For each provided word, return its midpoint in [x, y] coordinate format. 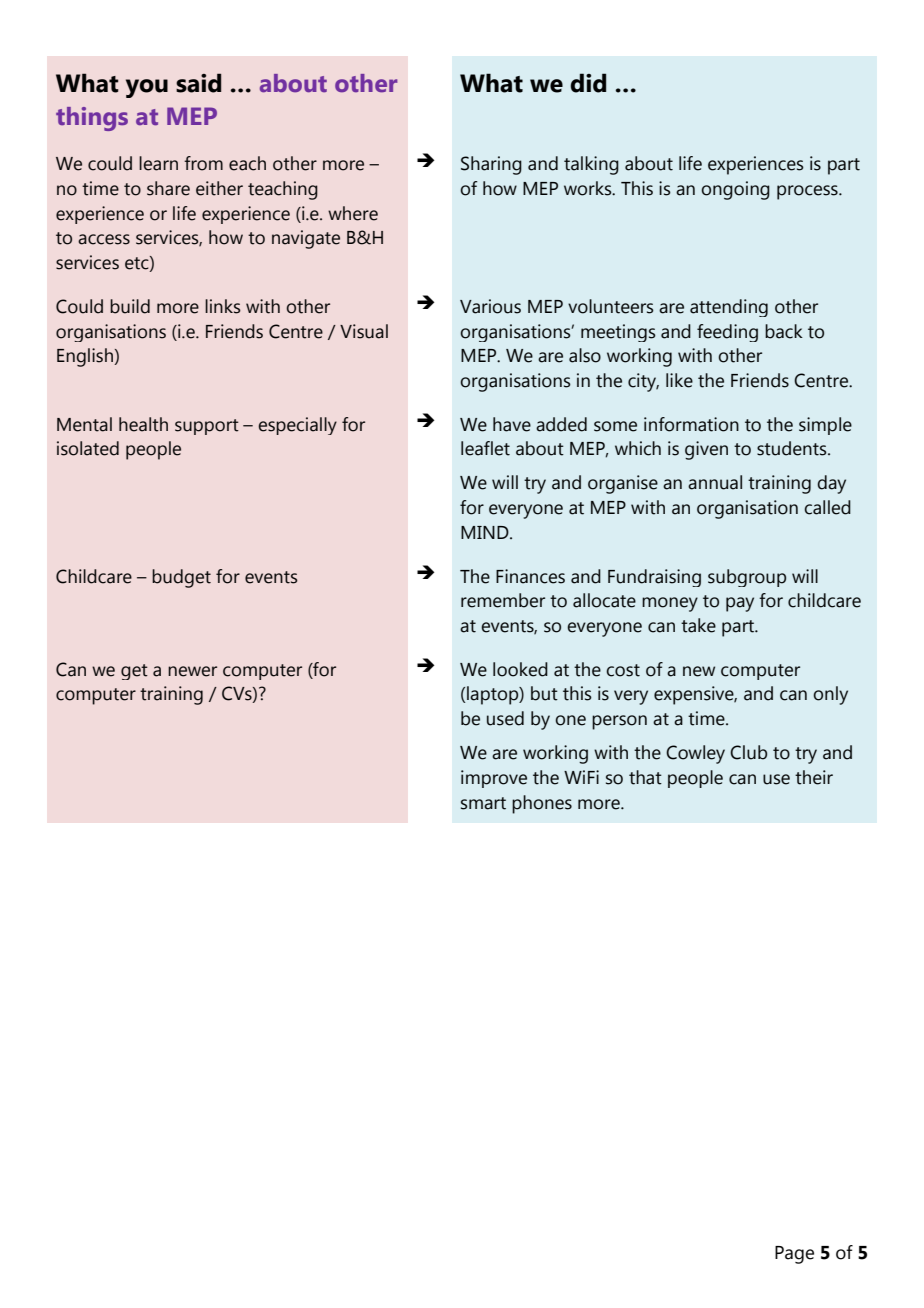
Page [794, 1255]
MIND [486, 532]
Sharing [491, 165]
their [814, 777]
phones [542, 804]
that [645, 777]
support [207, 427]
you [147, 88]
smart [483, 803]
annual [715, 482]
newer [192, 671]
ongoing [735, 190]
